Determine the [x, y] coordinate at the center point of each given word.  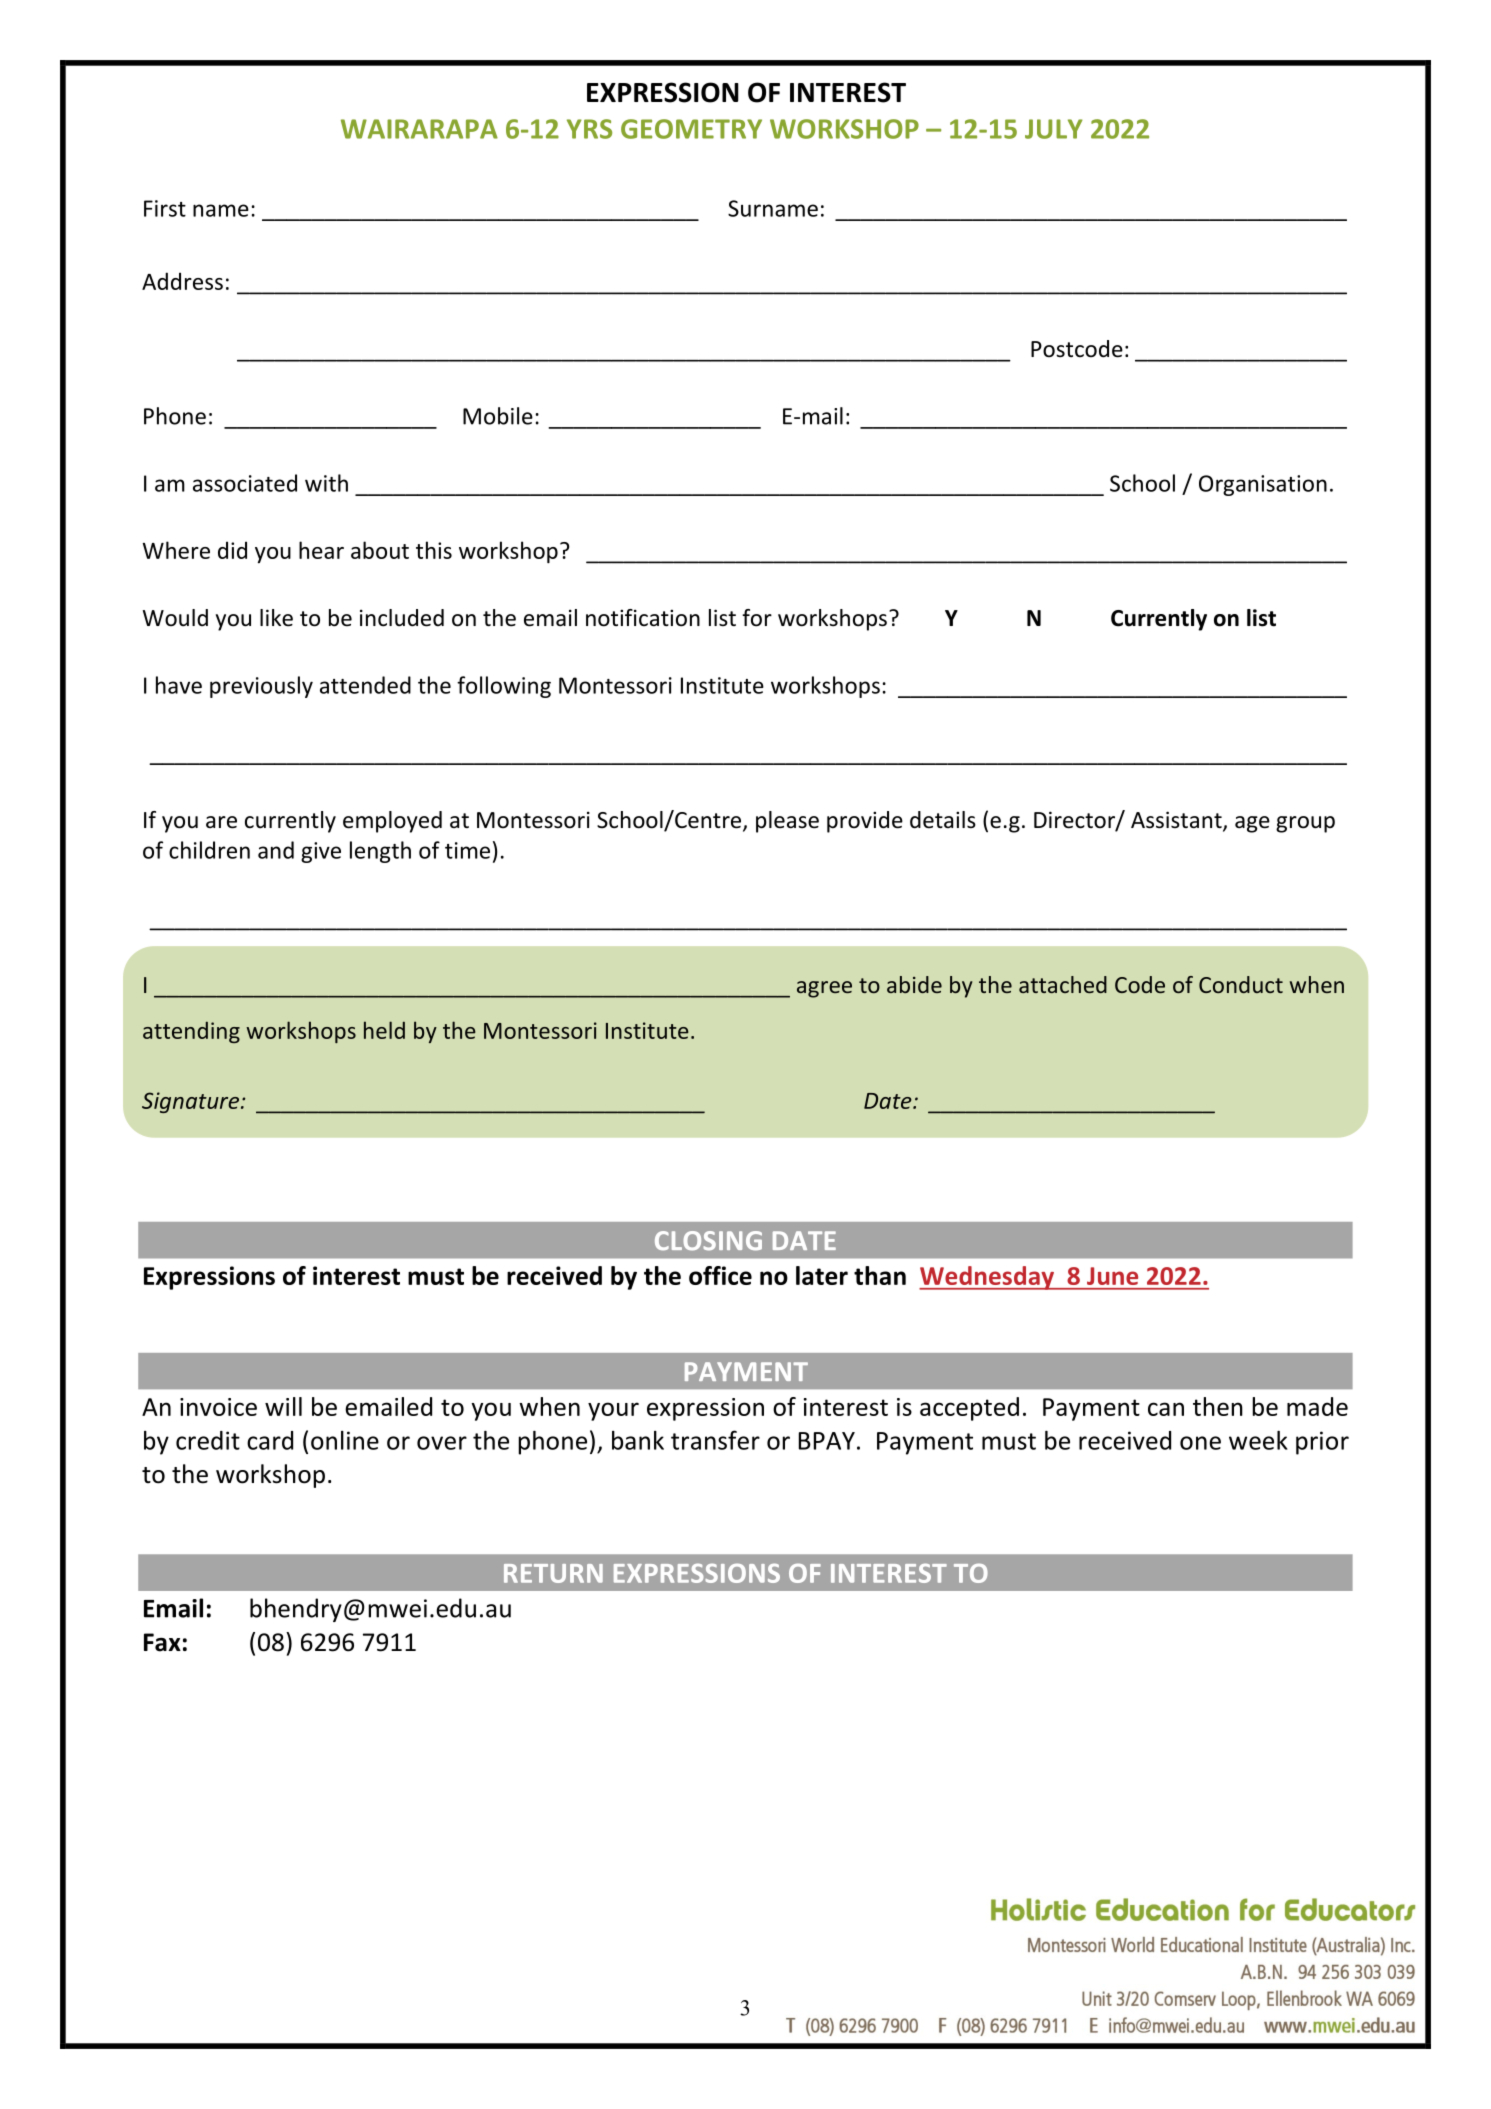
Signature [190, 1102]
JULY [1054, 129]
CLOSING [708, 1241]
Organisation [1263, 485]
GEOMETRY [691, 129]
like [276, 618]
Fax [162, 1642]
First [165, 208]
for [757, 618]
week [1258, 1440]
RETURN [553, 1573]
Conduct [1241, 984]
